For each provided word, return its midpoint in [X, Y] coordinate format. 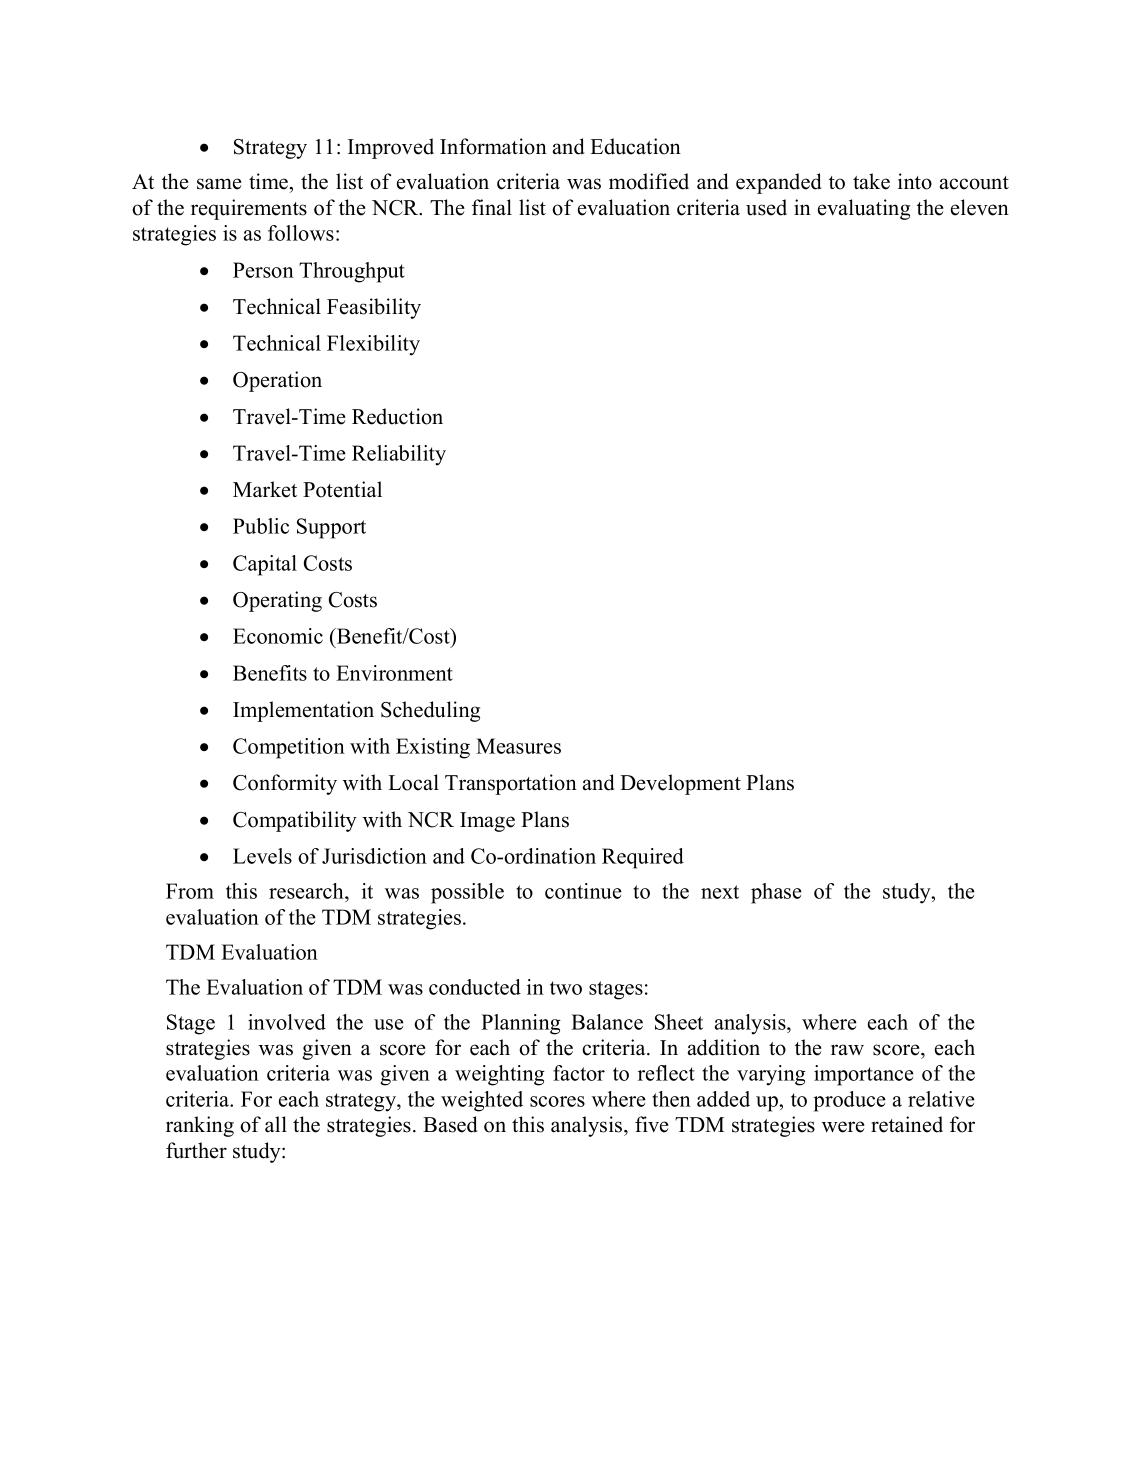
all [276, 1124]
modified [649, 181]
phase [776, 893]
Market [265, 489]
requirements [249, 209]
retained [907, 1124]
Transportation [511, 784]
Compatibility [295, 821]
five [652, 1124]
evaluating [864, 209]
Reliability [399, 455]
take [871, 181]
